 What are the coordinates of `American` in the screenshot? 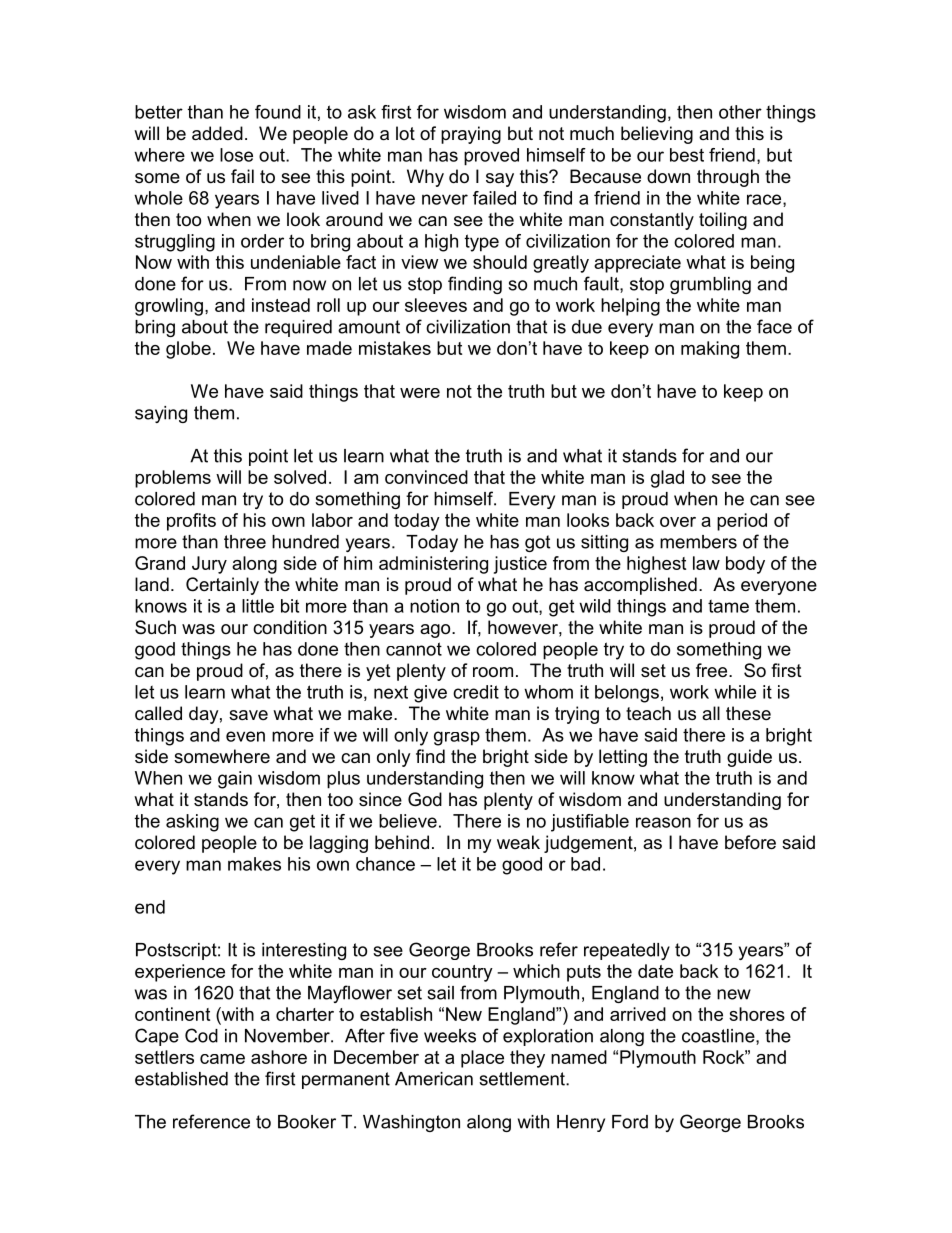 It's located at (434, 1079).
